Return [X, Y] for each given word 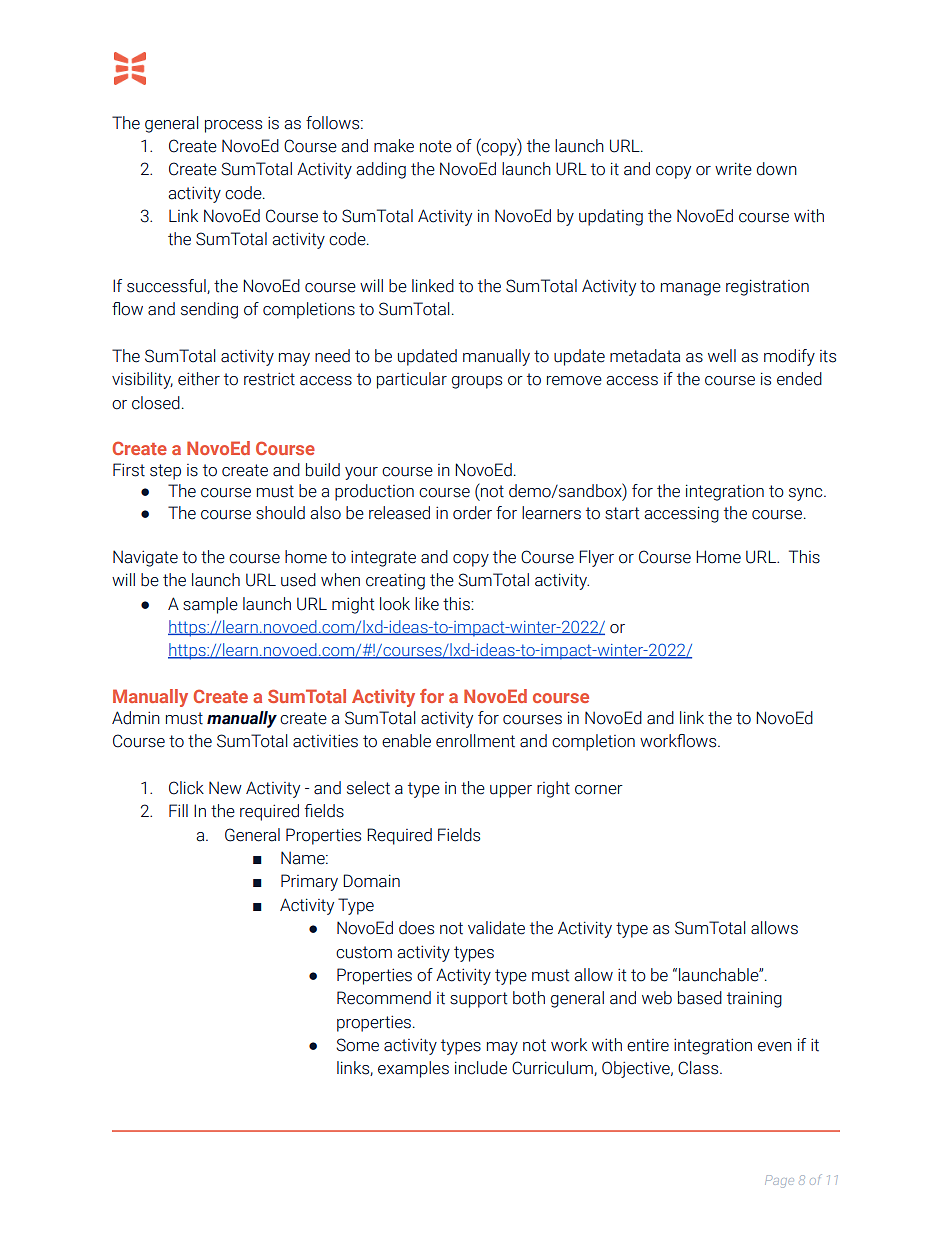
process [233, 126]
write [733, 169]
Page [779, 1181]
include [481, 1068]
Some [357, 1045]
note [436, 146]
